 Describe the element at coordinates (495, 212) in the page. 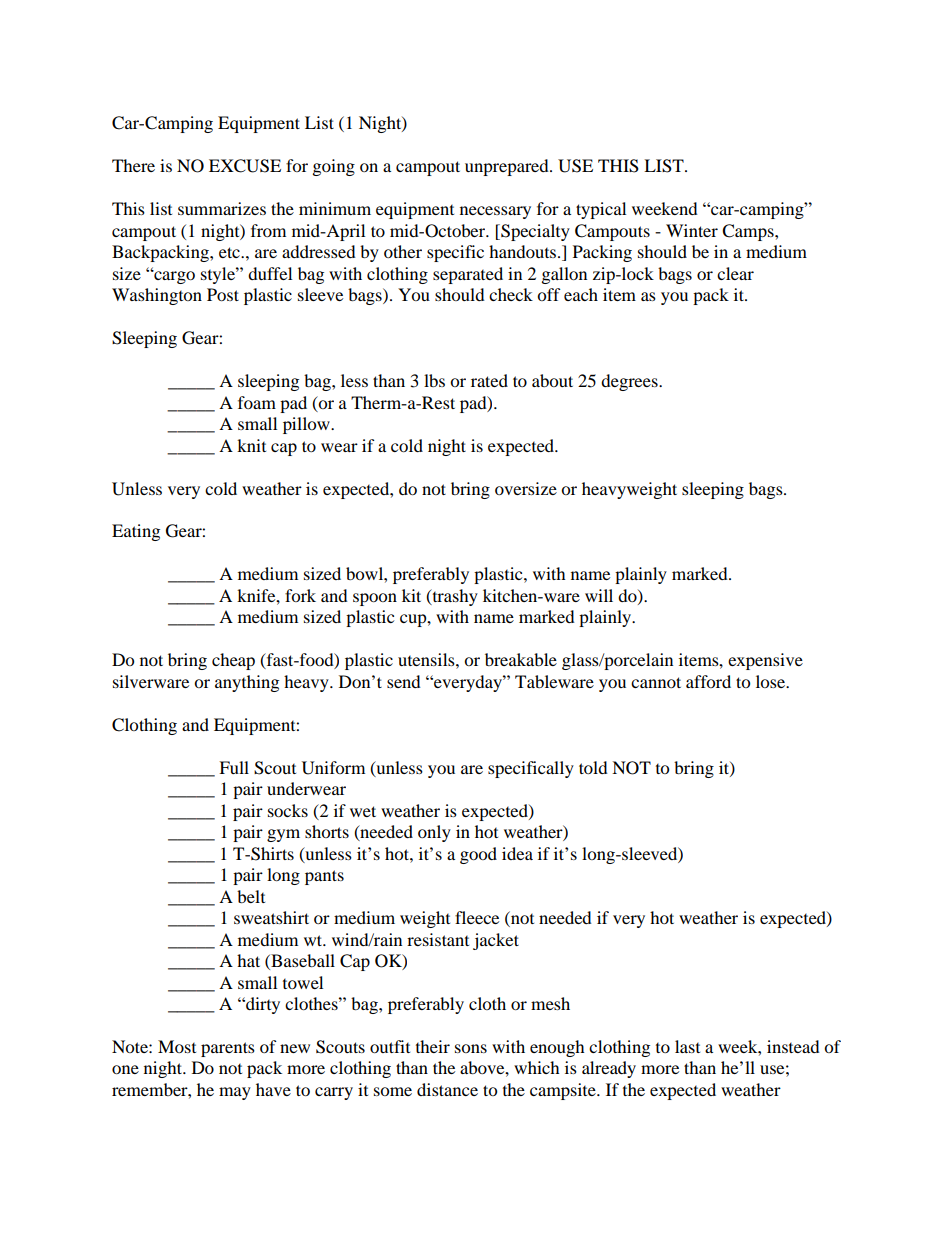

I see `necessary` at that location.
